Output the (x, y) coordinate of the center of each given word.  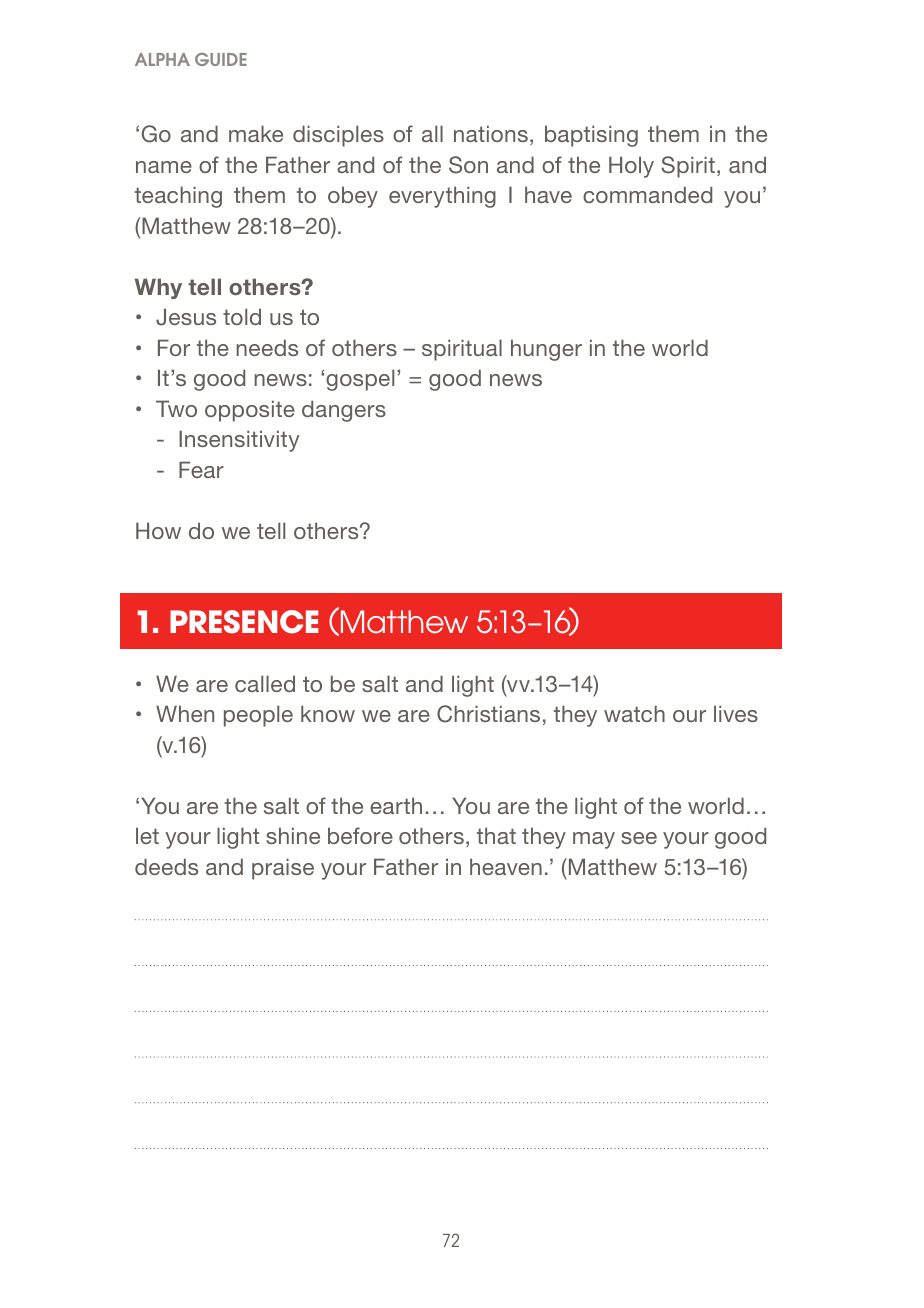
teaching (178, 197)
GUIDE (221, 59)
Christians (488, 714)
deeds (166, 866)
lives (736, 713)
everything (442, 197)
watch (634, 713)
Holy (631, 167)
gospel (360, 380)
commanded (647, 194)
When (185, 713)
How (158, 530)
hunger (546, 350)
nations (491, 133)
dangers (344, 411)
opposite (250, 411)
